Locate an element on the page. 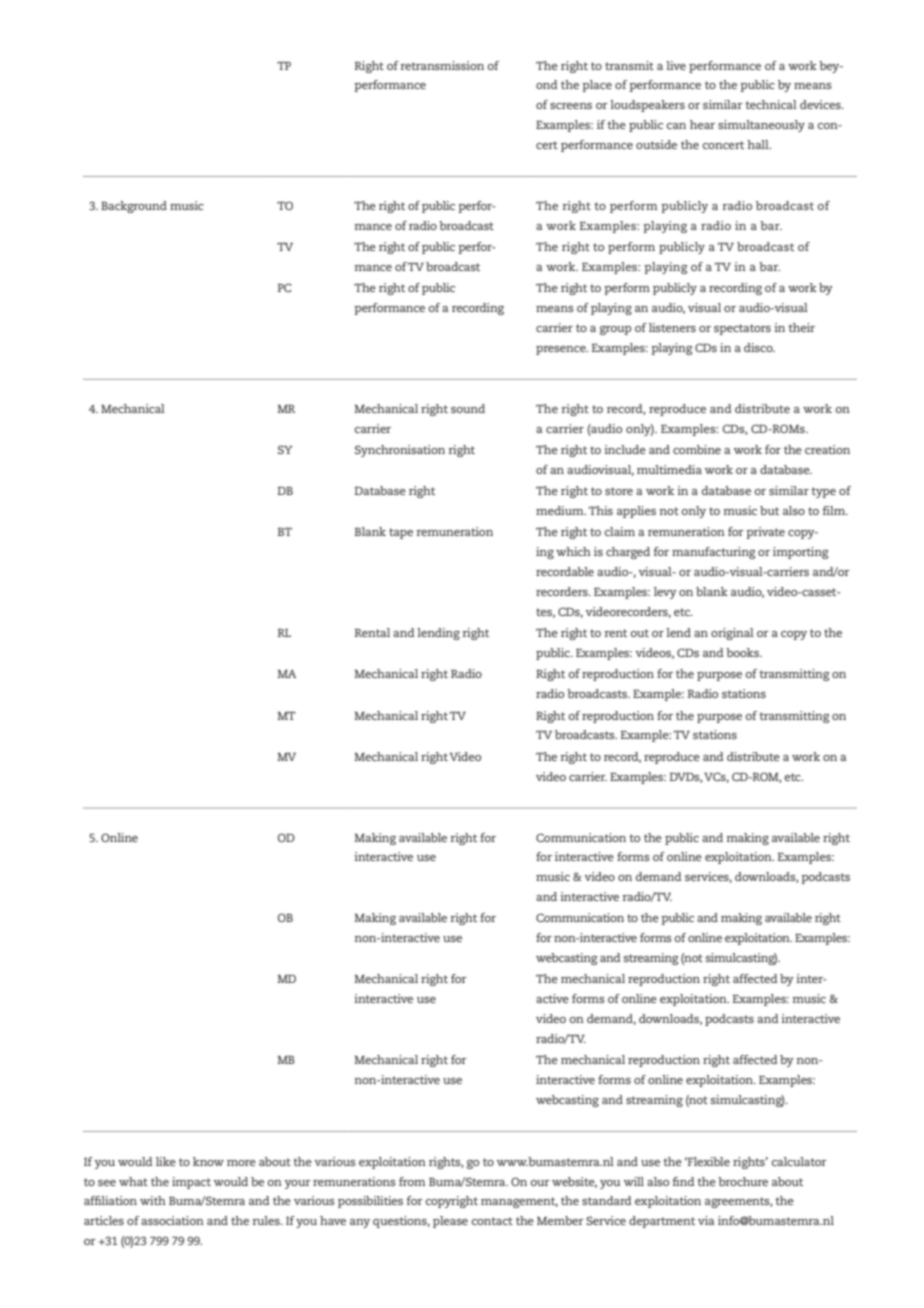 Image resolution: width=924 pixels, height=1308 pixels. combine is located at coordinates (697, 449).
